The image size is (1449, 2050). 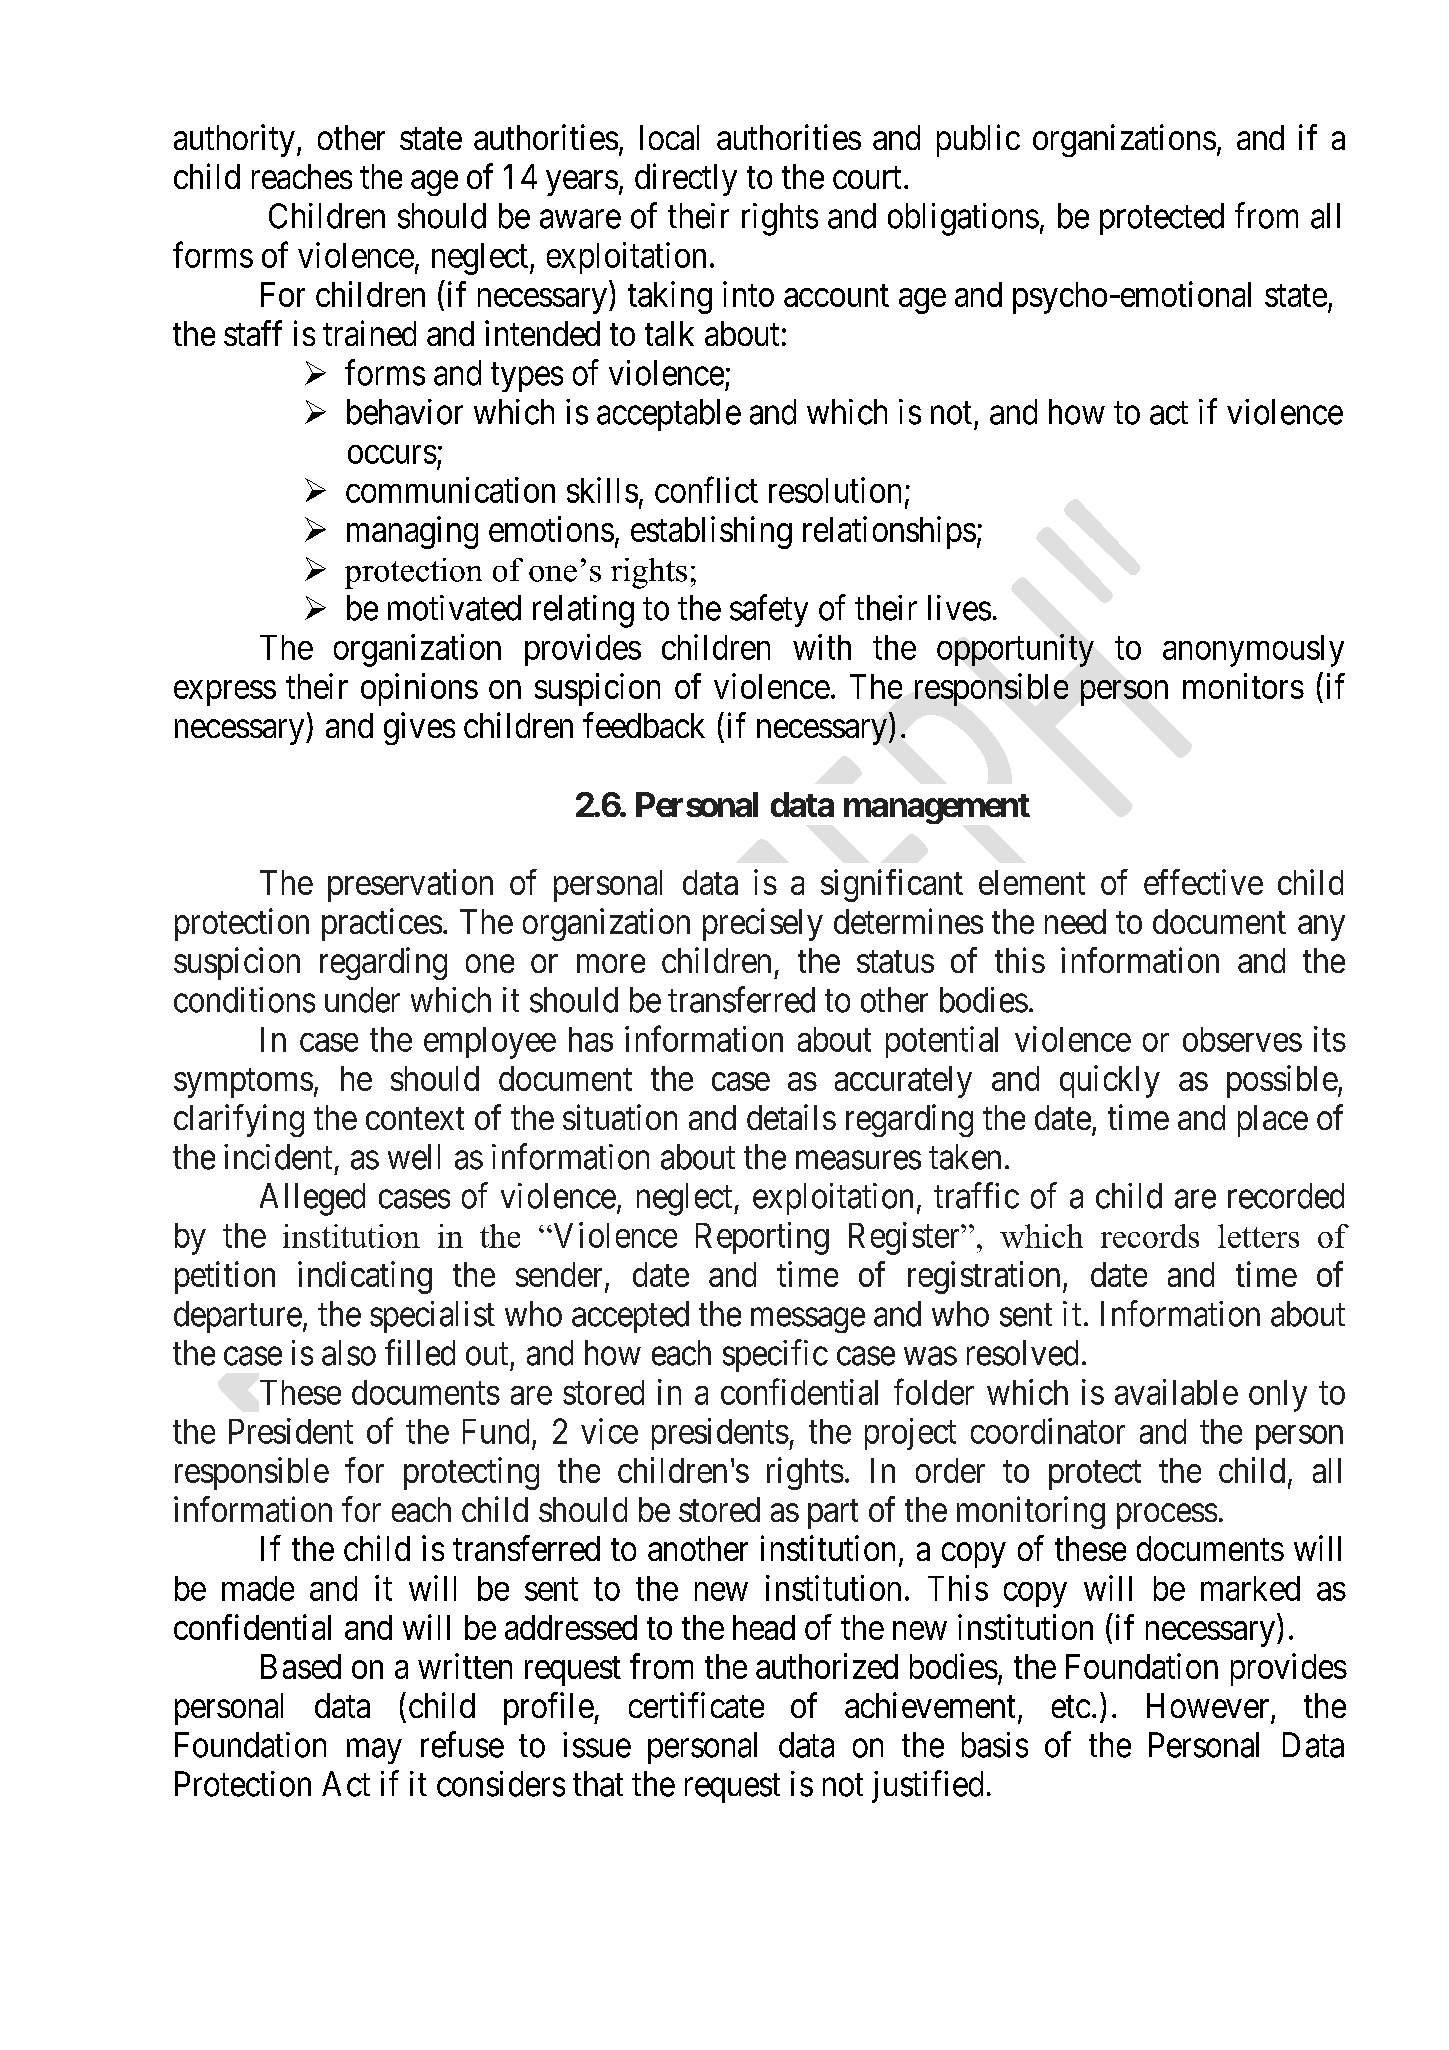 I want to click on effective, so click(x=1203, y=882).
